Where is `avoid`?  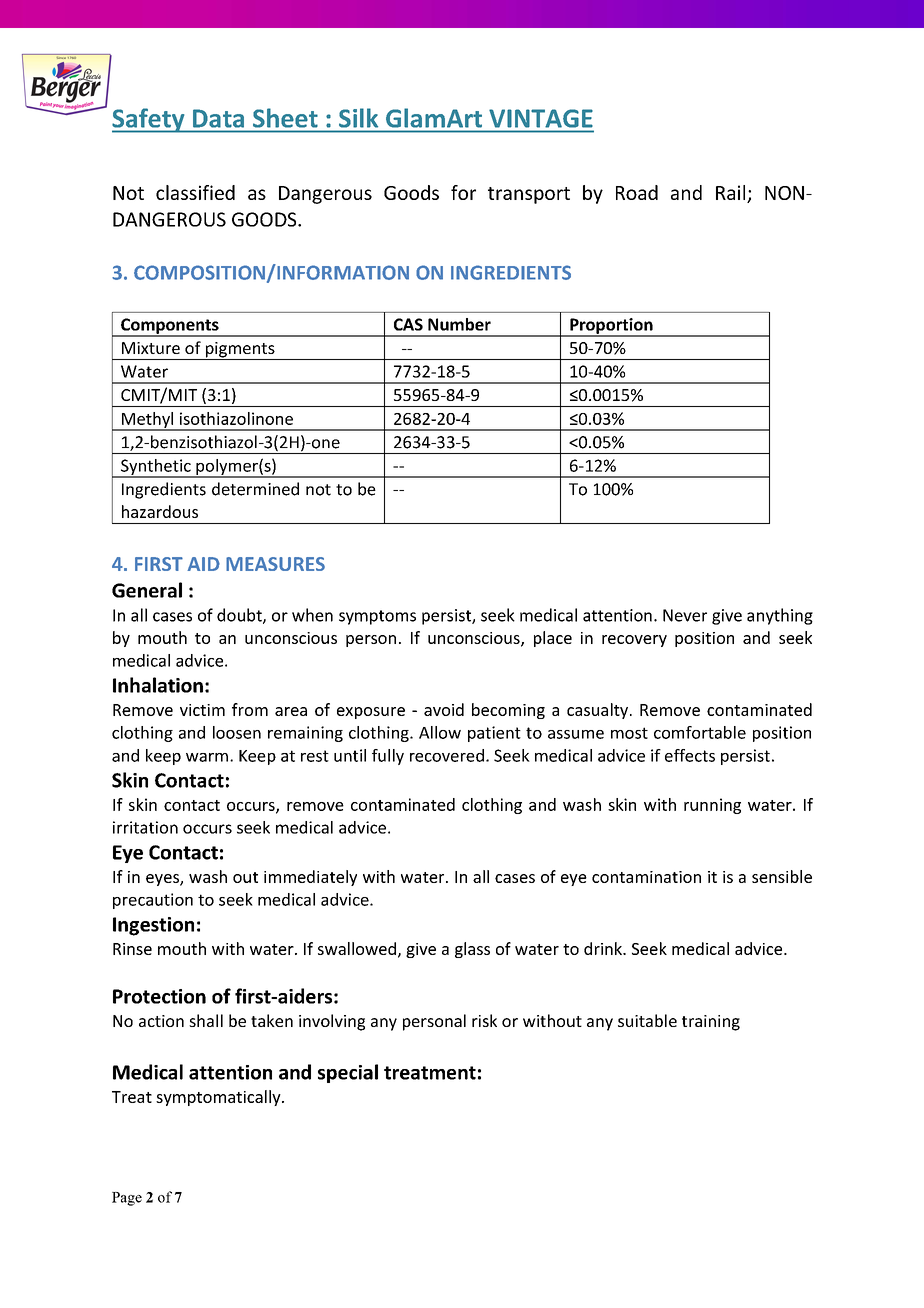 avoid is located at coordinates (444, 709).
